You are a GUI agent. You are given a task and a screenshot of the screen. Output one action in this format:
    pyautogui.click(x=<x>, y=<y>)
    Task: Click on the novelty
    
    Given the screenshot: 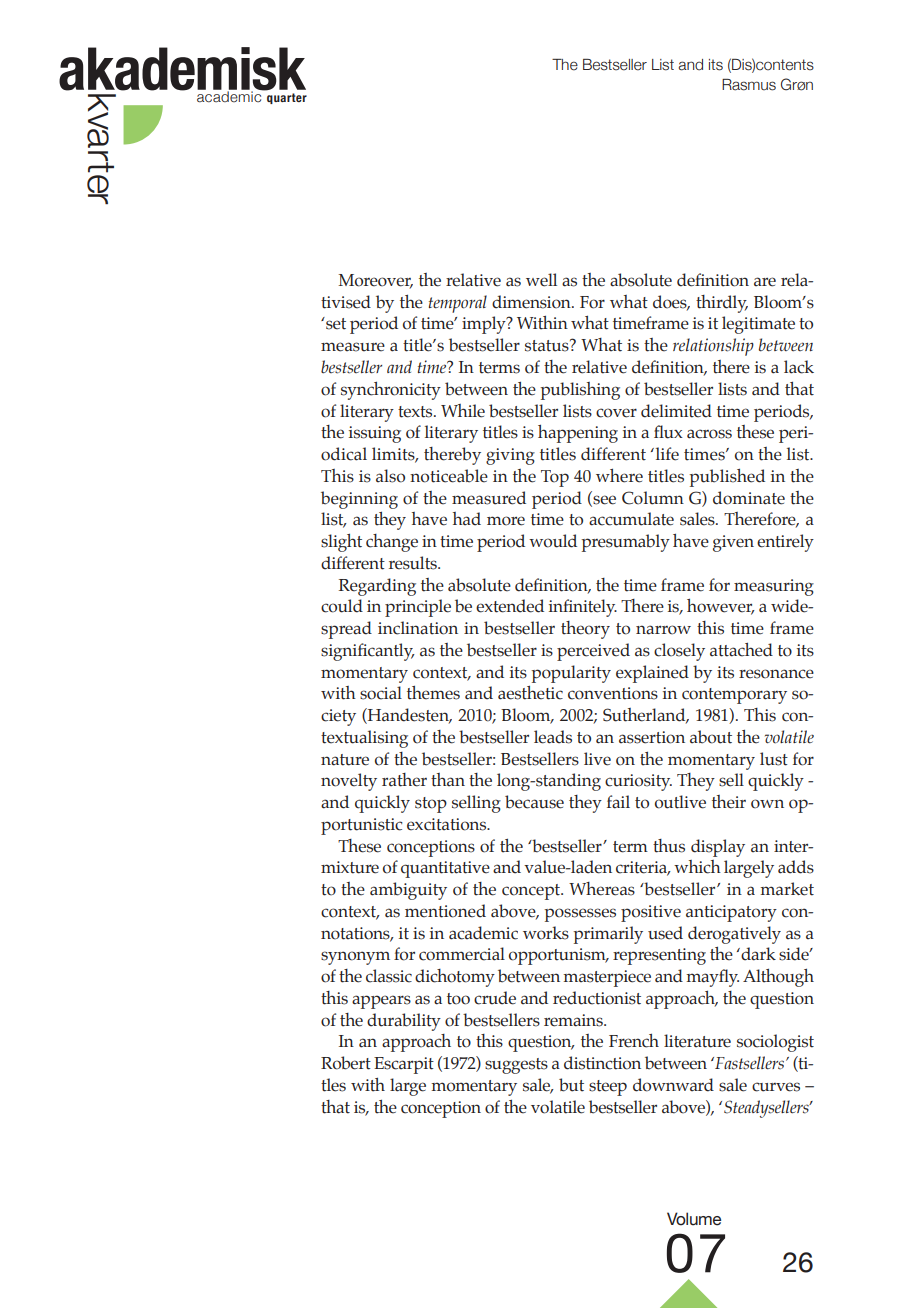 What is the action you would take?
    pyautogui.click(x=349, y=782)
